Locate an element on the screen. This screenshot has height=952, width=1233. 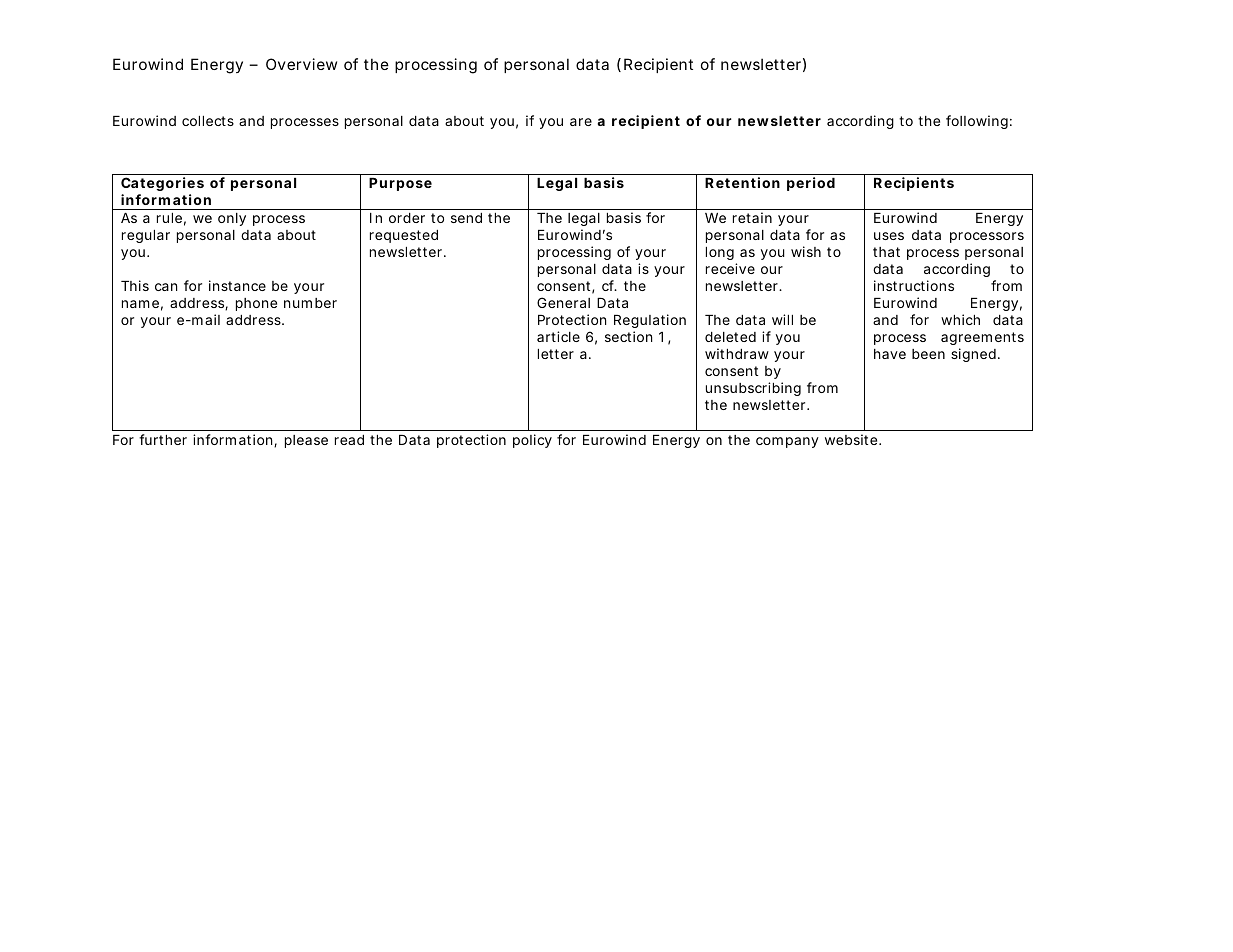
Purpose is located at coordinates (400, 184).
